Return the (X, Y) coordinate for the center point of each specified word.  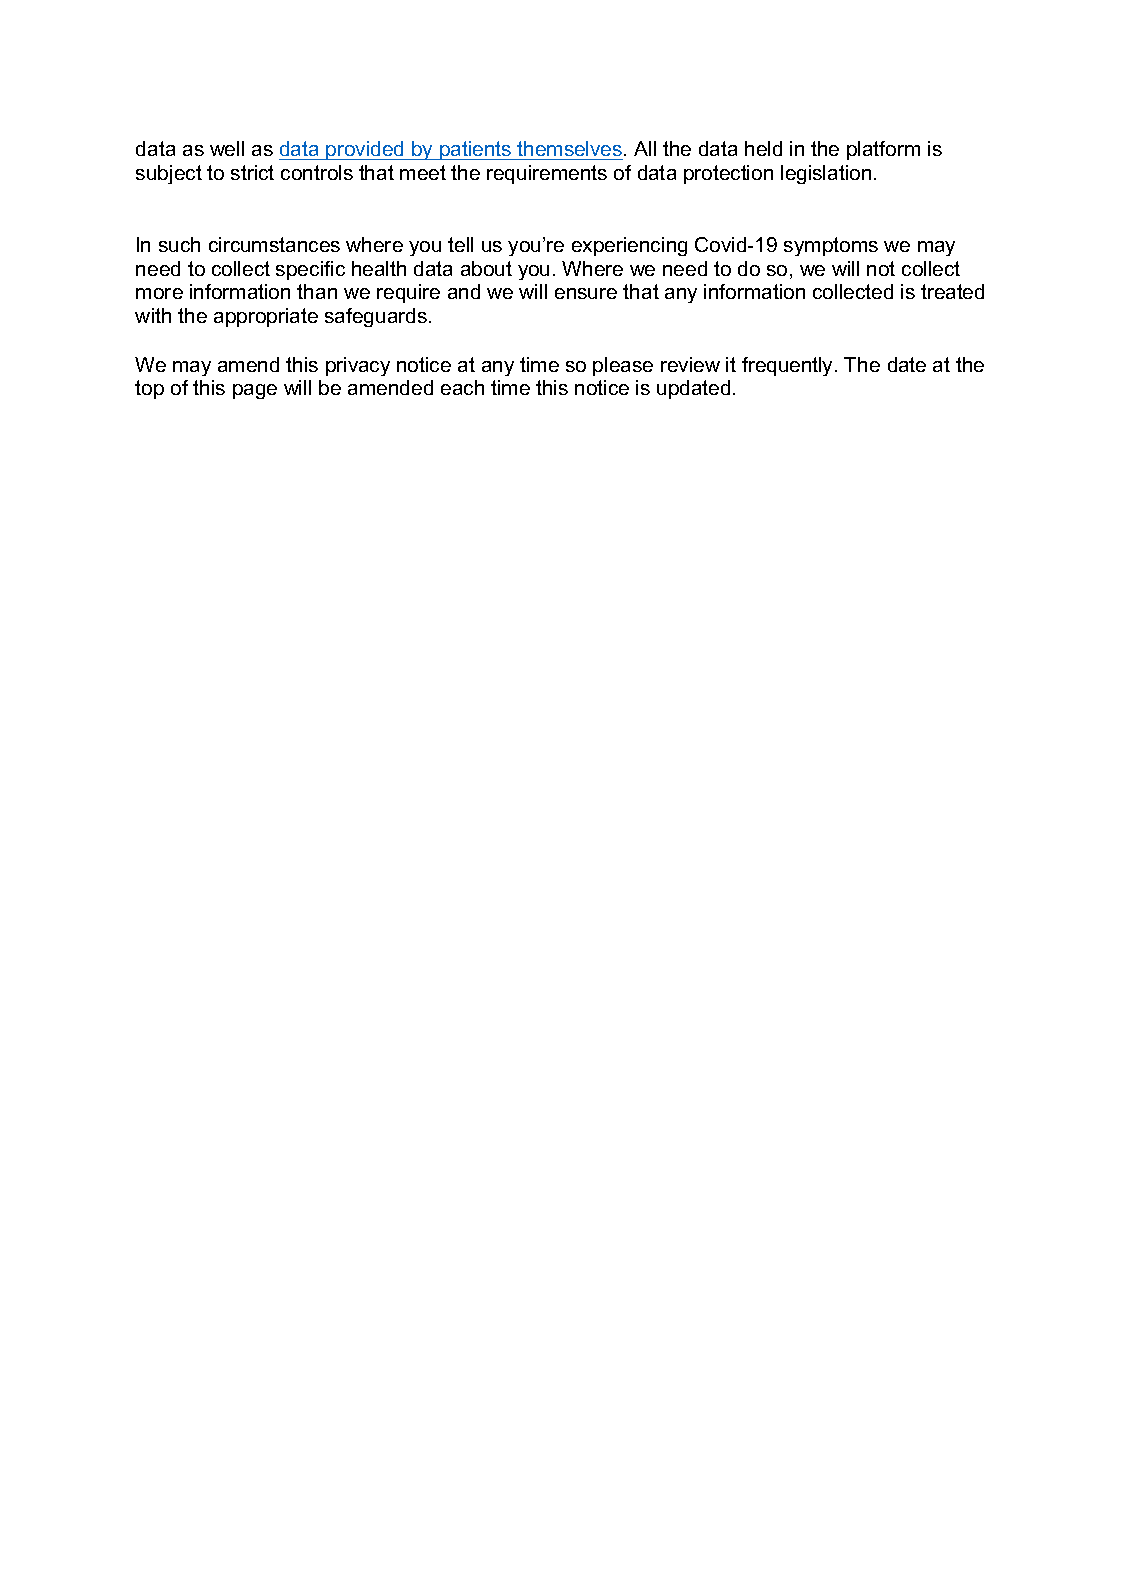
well (227, 148)
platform (883, 150)
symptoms (831, 246)
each (462, 387)
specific (310, 270)
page (255, 391)
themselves (569, 148)
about (486, 268)
